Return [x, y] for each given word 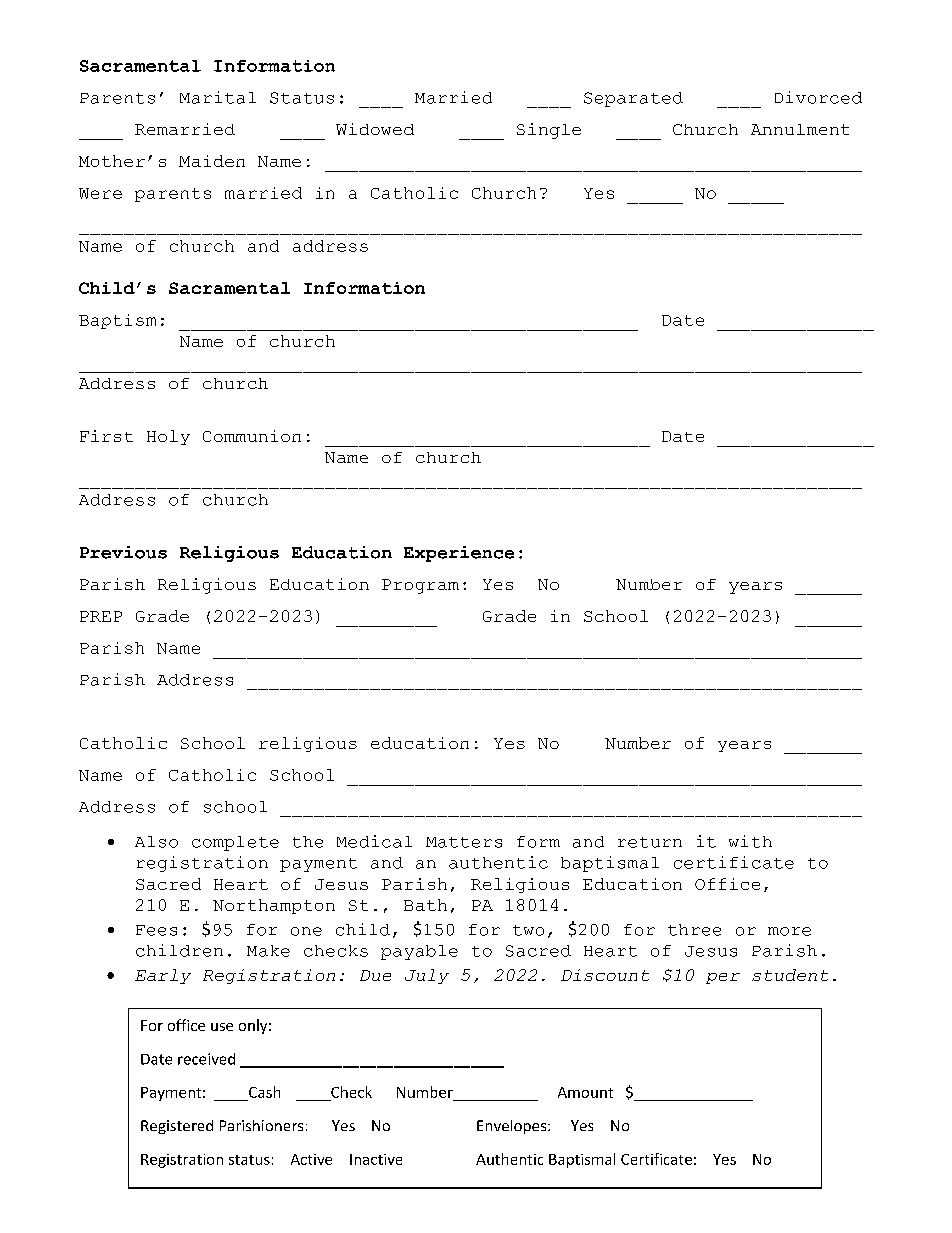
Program [420, 586]
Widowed [375, 129]
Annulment [800, 129]
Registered [177, 1127]
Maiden [212, 161]
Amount [585, 1092]
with [750, 841]
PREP [101, 616]
